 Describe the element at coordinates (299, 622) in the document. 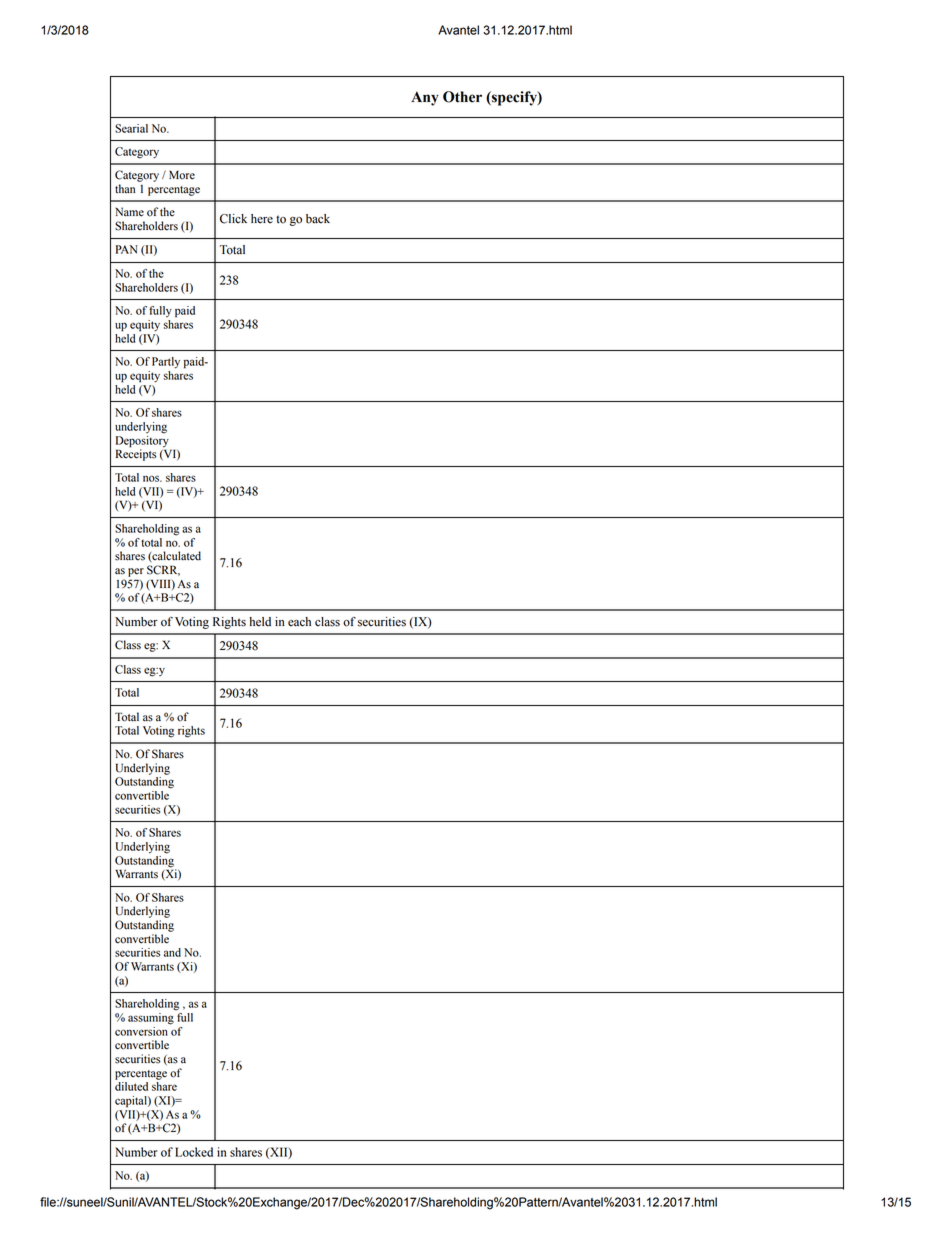

I see `each` at that location.
